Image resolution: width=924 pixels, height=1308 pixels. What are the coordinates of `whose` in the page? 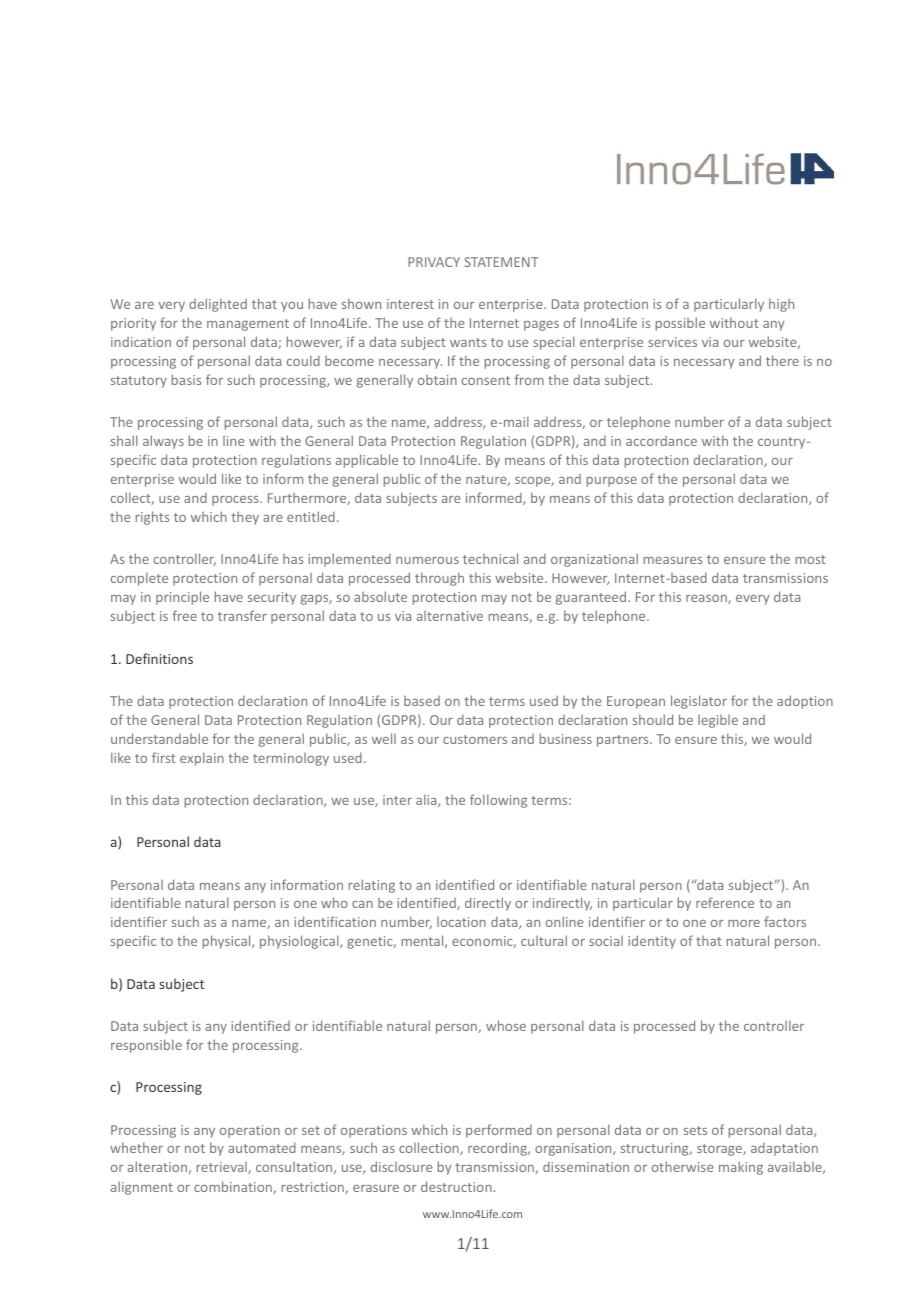 It's located at (506, 1025).
